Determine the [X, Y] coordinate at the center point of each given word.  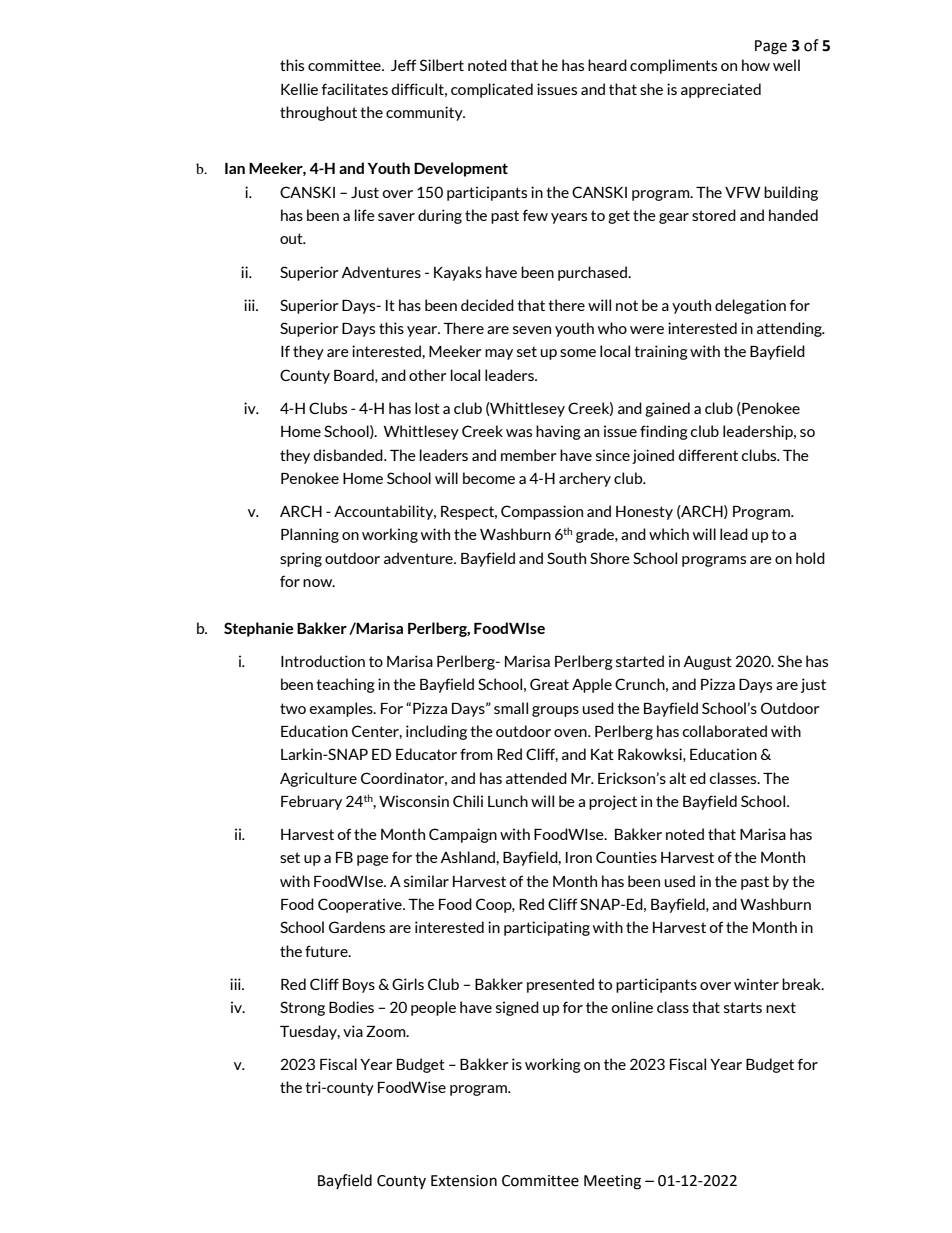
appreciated [721, 90]
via [353, 1031]
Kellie [299, 89]
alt [677, 778]
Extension [464, 1181]
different [708, 455]
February [311, 802]
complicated [492, 90]
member [529, 455]
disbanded [349, 455]
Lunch [508, 801]
